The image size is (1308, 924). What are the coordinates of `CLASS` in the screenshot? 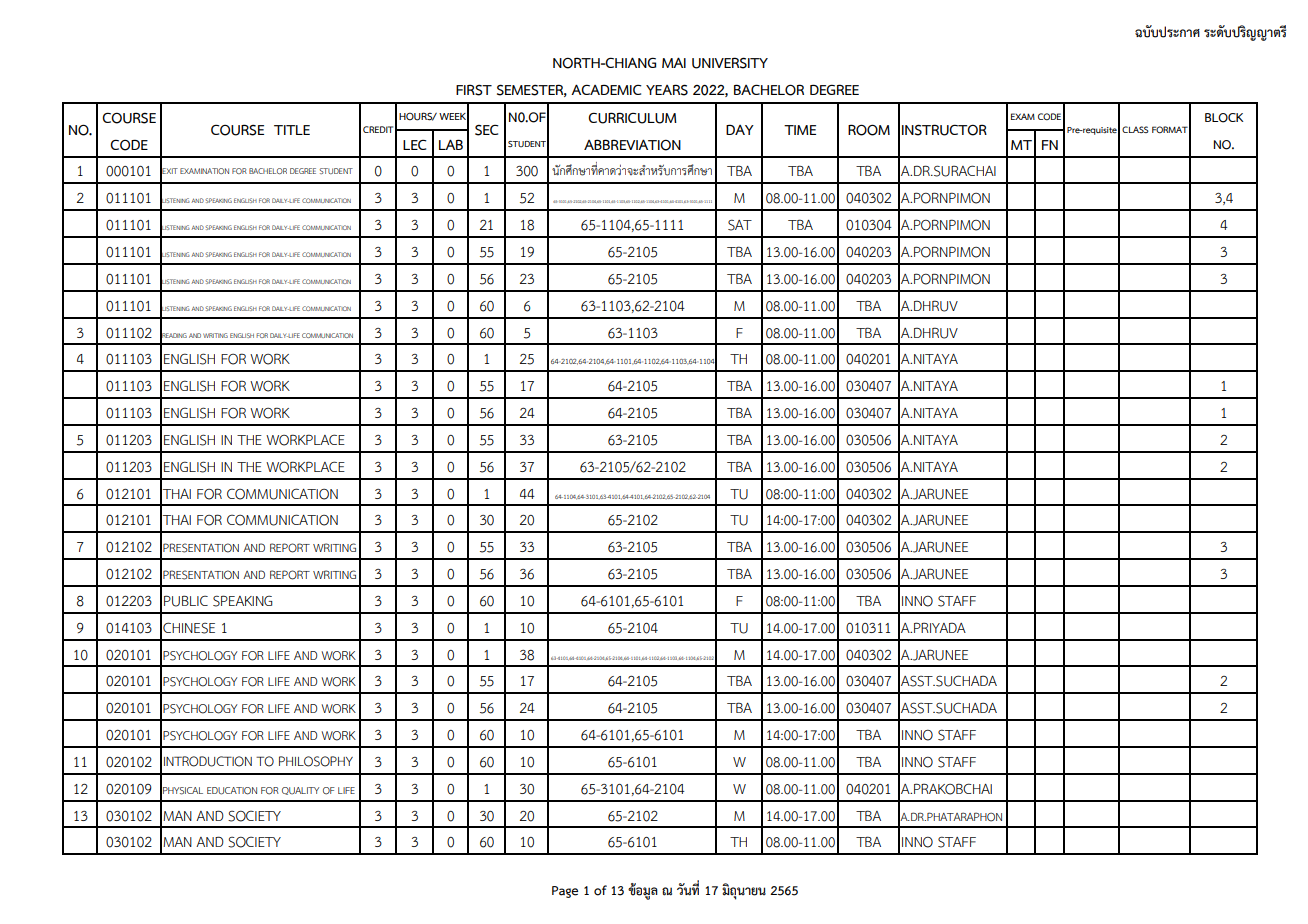 It's located at (1135, 129).
